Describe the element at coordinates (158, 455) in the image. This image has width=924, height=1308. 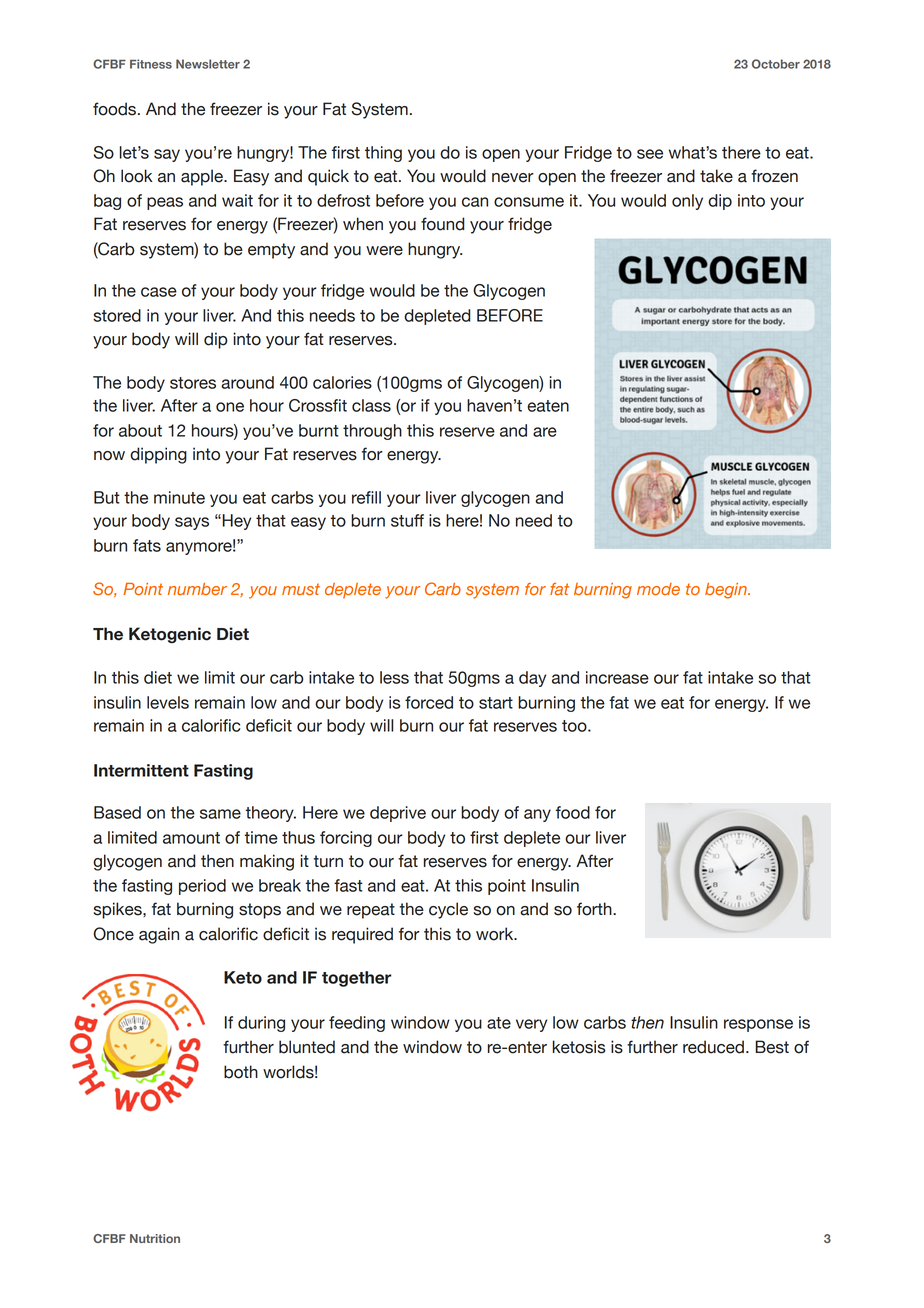
I see `dipping` at that location.
